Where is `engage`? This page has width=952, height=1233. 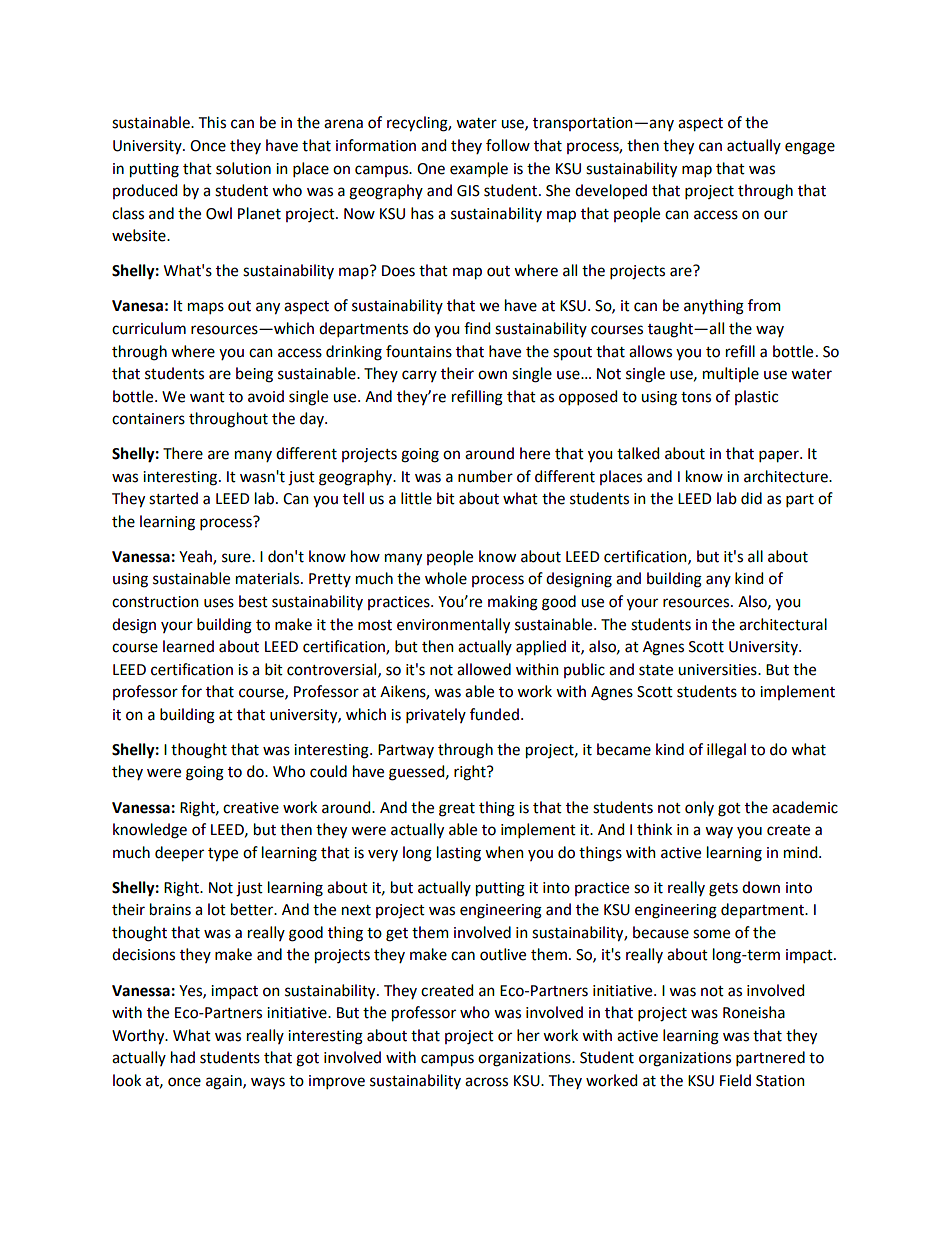 engage is located at coordinates (810, 148).
